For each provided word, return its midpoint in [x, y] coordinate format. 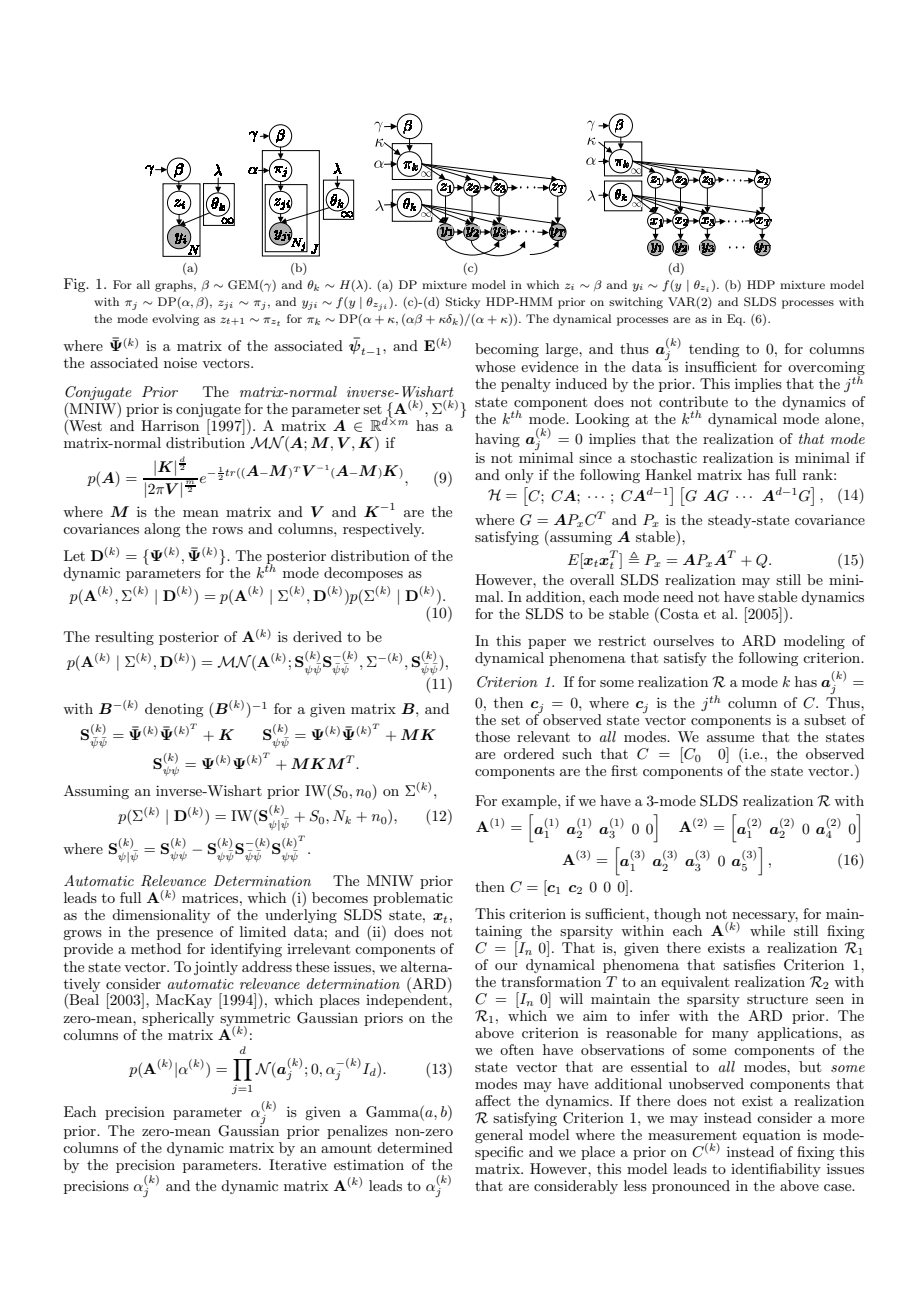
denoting [174, 710]
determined [415, 1147]
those [492, 736]
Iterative [297, 1164]
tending [714, 350]
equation [772, 1136]
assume [730, 738]
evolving [175, 320]
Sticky [463, 303]
